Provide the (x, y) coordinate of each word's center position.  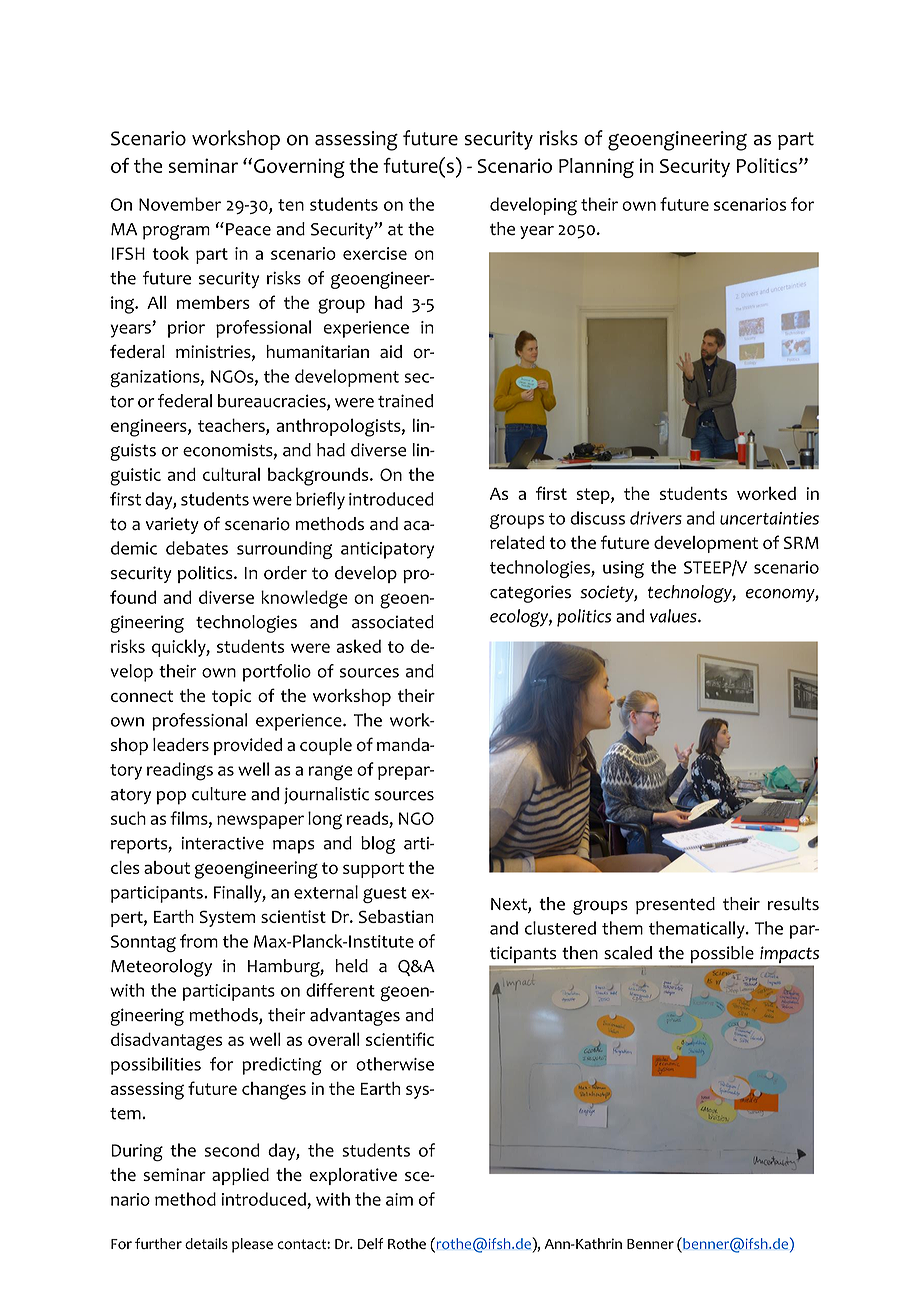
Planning (596, 168)
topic (231, 697)
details (206, 1243)
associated (393, 622)
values (674, 616)
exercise (375, 253)
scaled (628, 953)
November (180, 204)
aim (399, 1199)
